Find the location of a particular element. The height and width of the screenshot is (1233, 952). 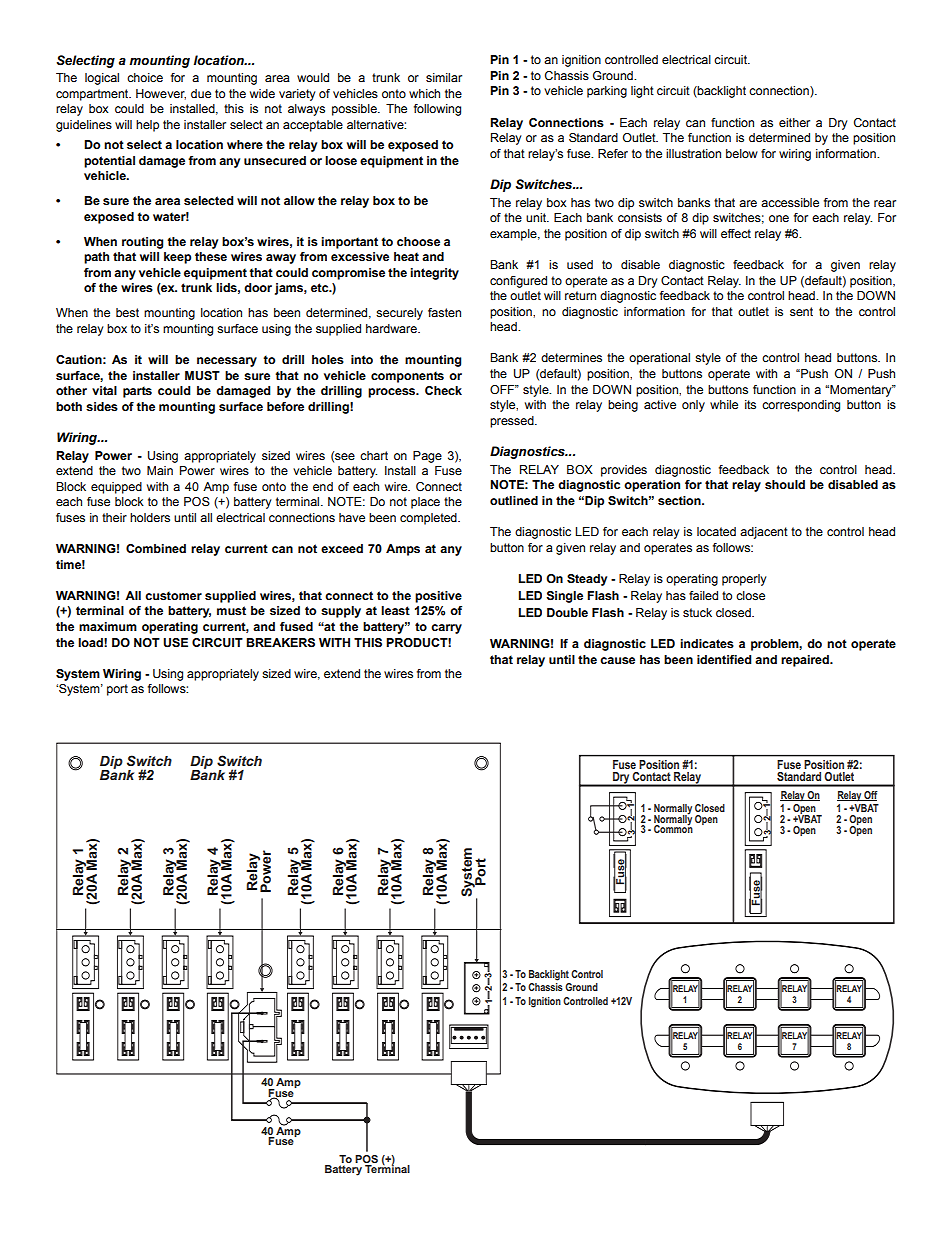

outlined is located at coordinates (514, 500).
